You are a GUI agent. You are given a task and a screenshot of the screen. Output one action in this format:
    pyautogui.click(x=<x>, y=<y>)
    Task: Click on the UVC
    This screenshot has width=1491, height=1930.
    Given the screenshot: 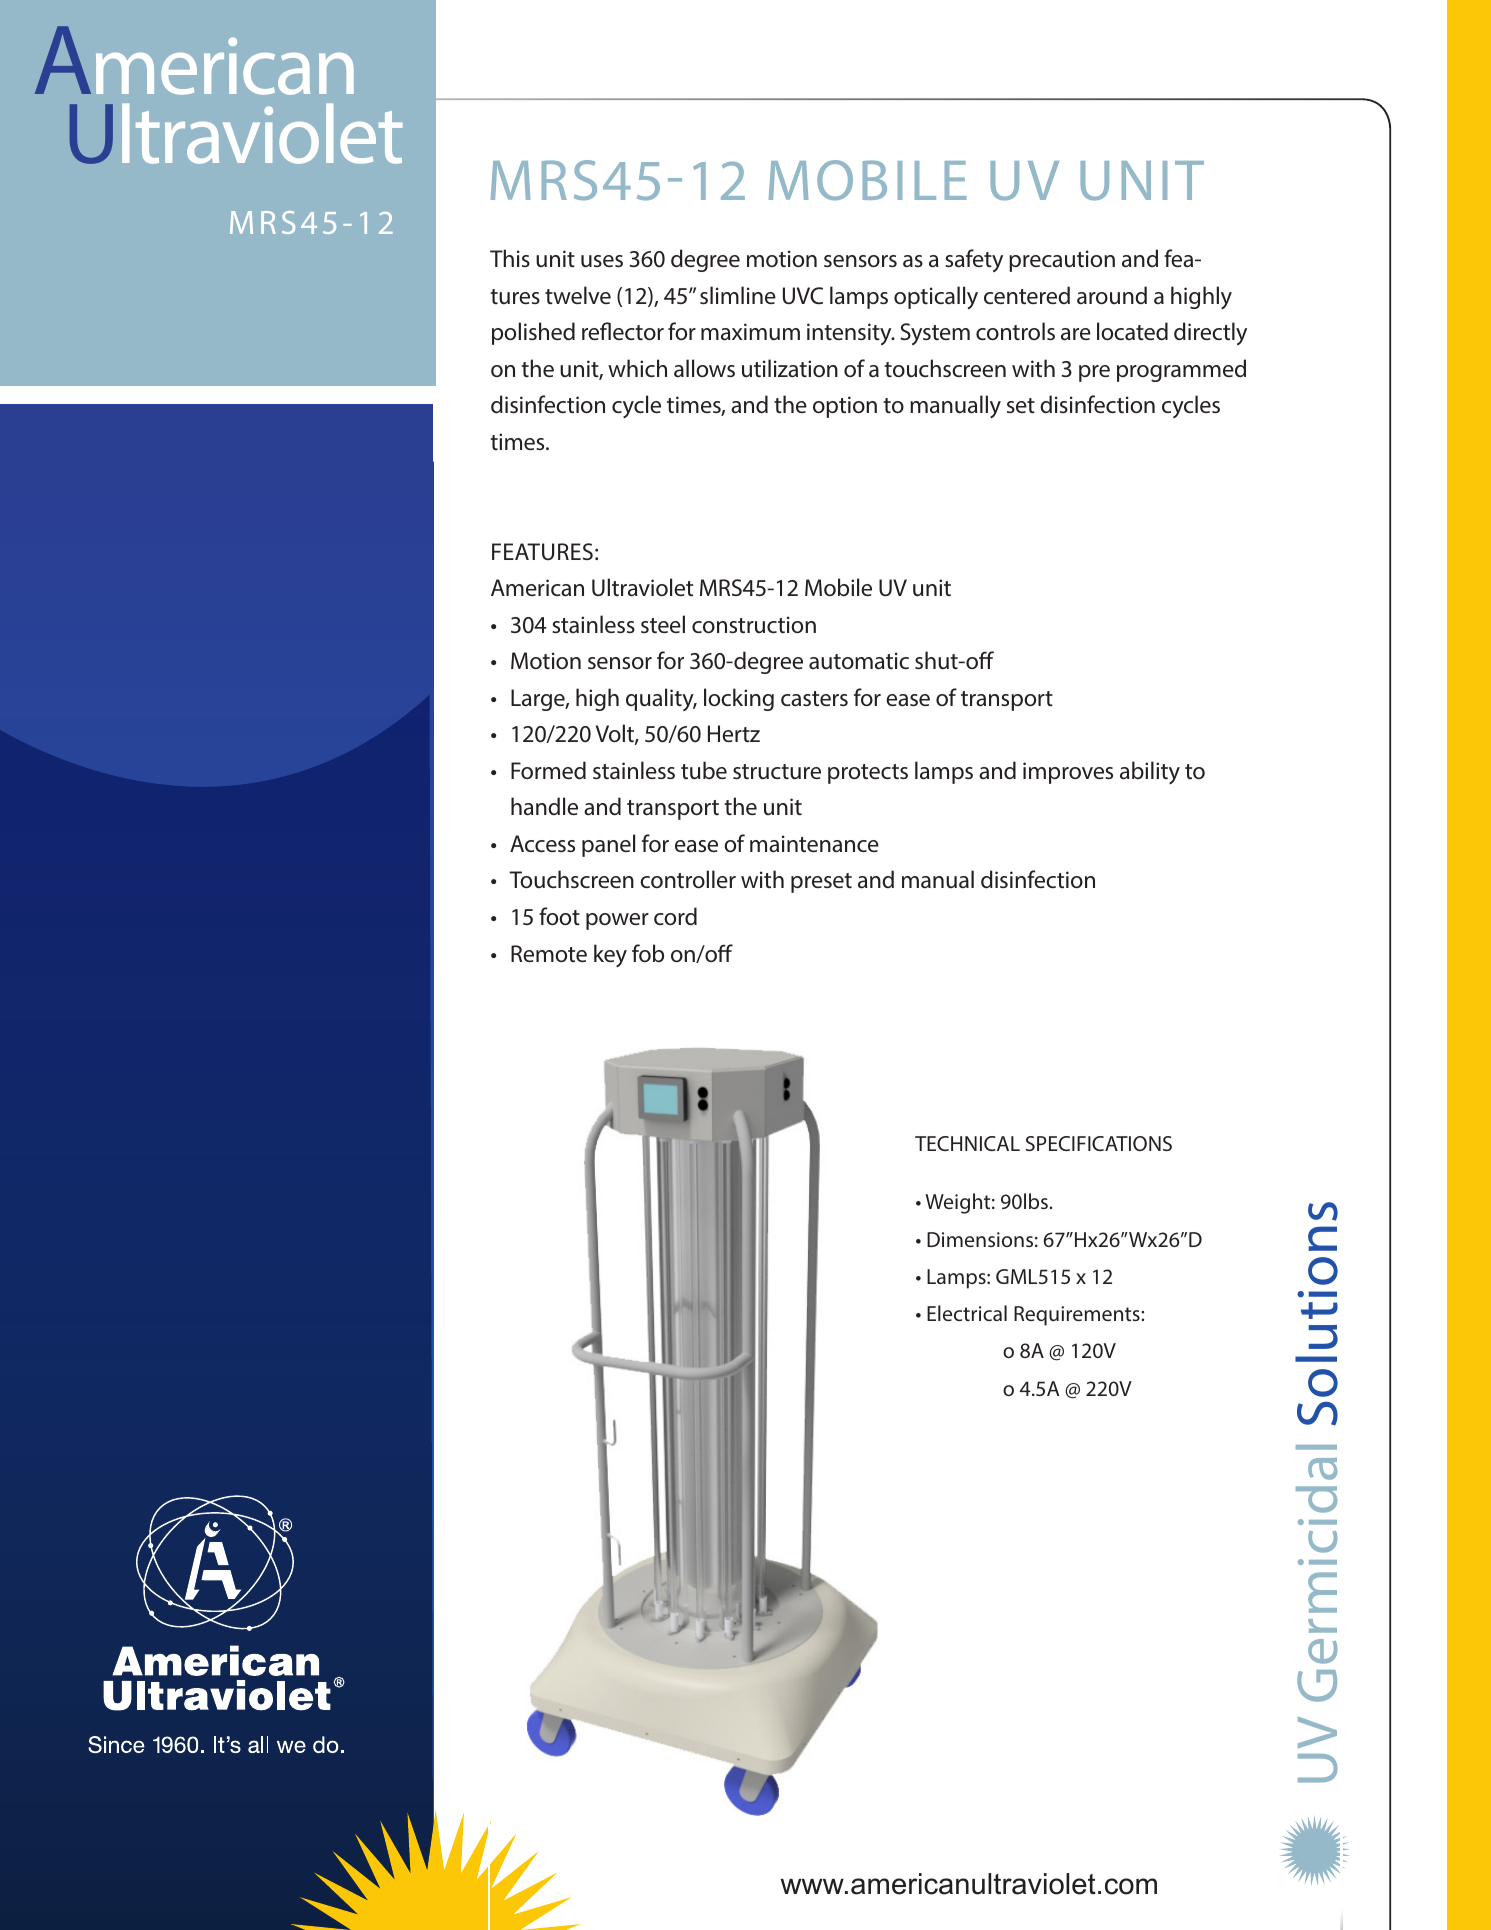 What is the action you would take?
    pyautogui.click(x=803, y=296)
